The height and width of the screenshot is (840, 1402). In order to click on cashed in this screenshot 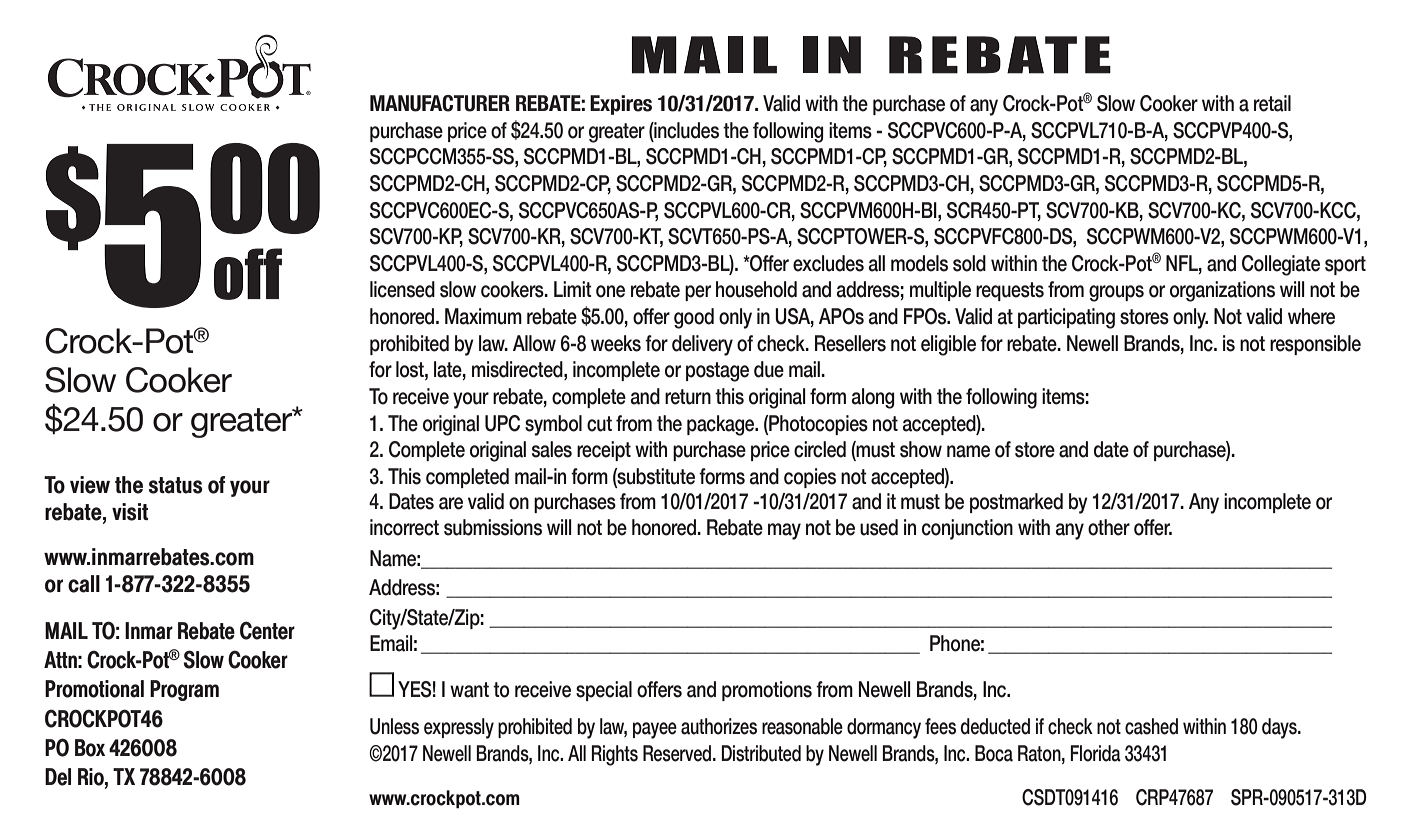, I will do `click(1151, 726)`.
